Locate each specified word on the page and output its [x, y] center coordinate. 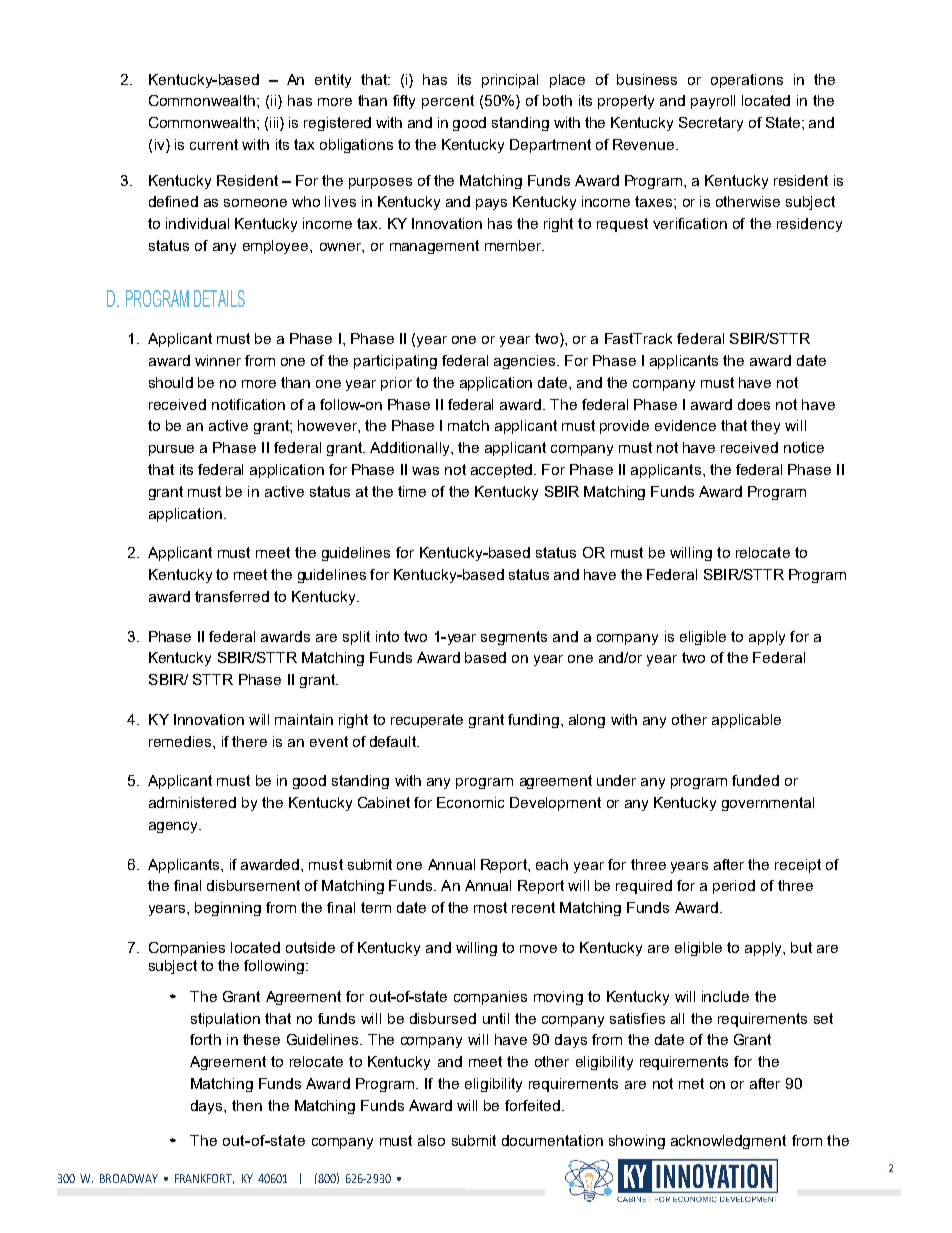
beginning [228, 909]
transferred [232, 596]
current [214, 144]
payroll [713, 102]
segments [514, 638]
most [490, 907]
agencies [526, 362]
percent [448, 102]
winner [218, 360]
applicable [746, 721]
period [734, 887]
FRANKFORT [204, 1179]
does [754, 404]
